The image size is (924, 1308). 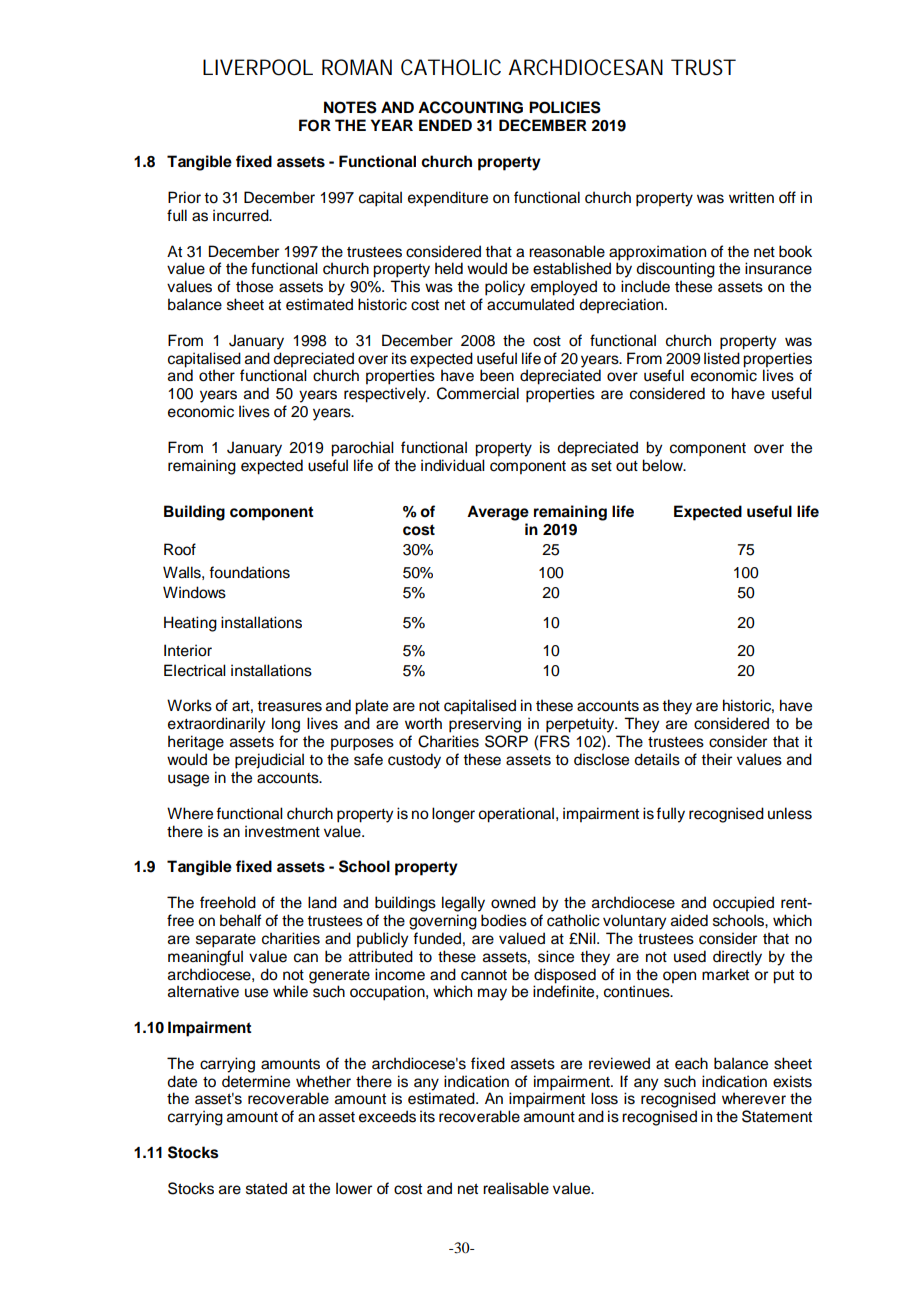 What do you see at coordinates (485, 725) in the screenshot?
I see `preserving` at bounding box center [485, 725].
